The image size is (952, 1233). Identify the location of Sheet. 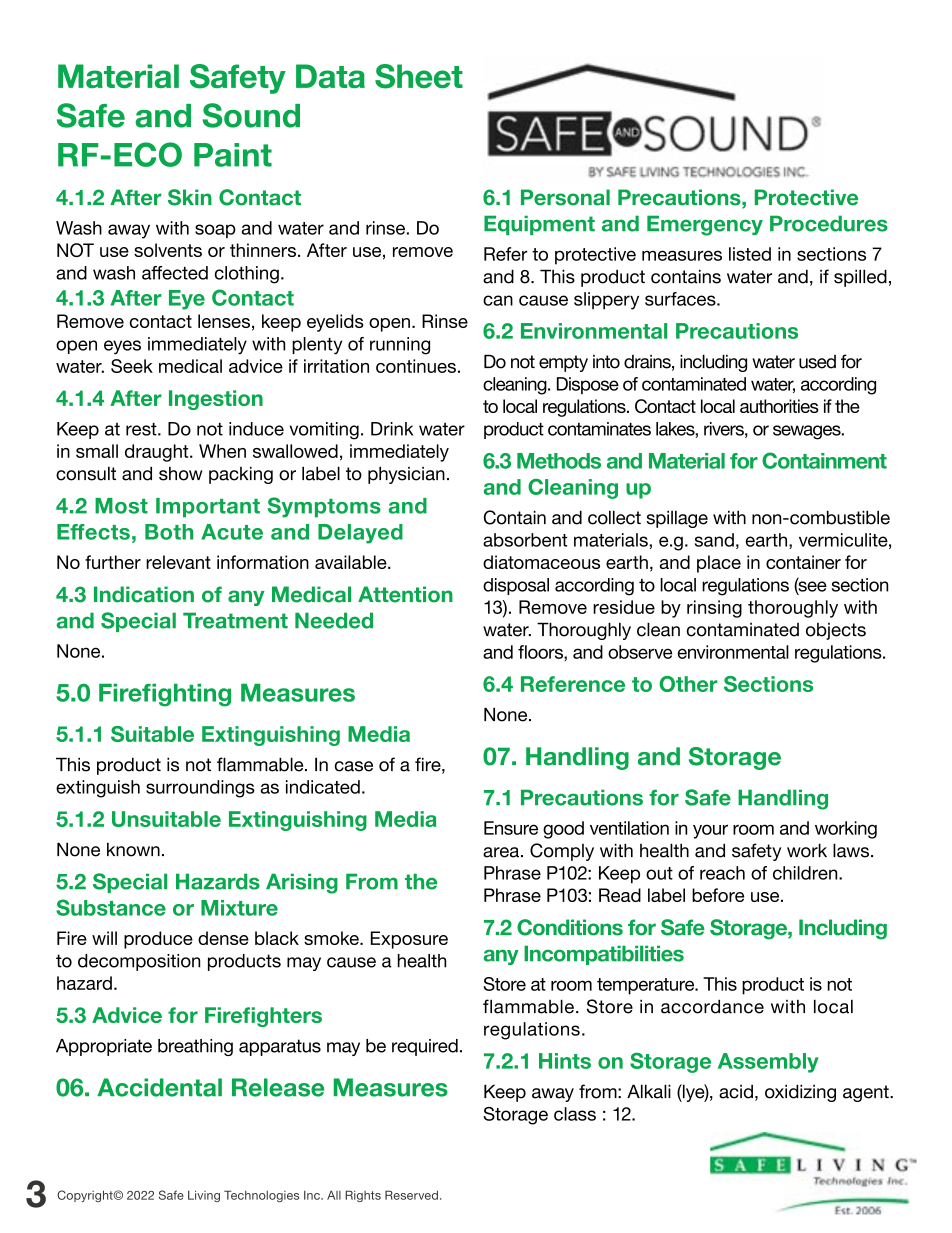
(419, 76).
